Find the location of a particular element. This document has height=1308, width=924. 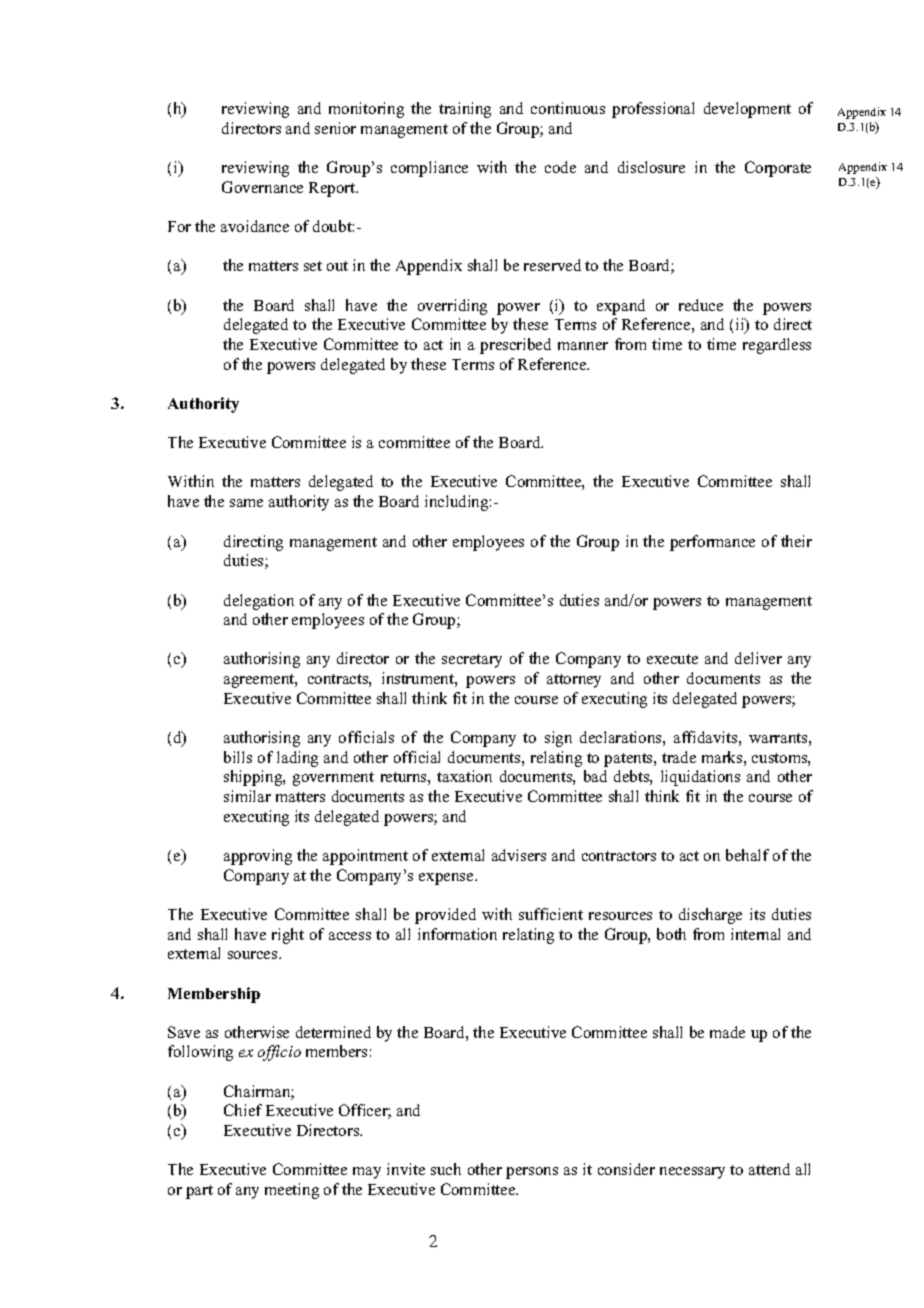

right is located at coordinates (288, 936).
